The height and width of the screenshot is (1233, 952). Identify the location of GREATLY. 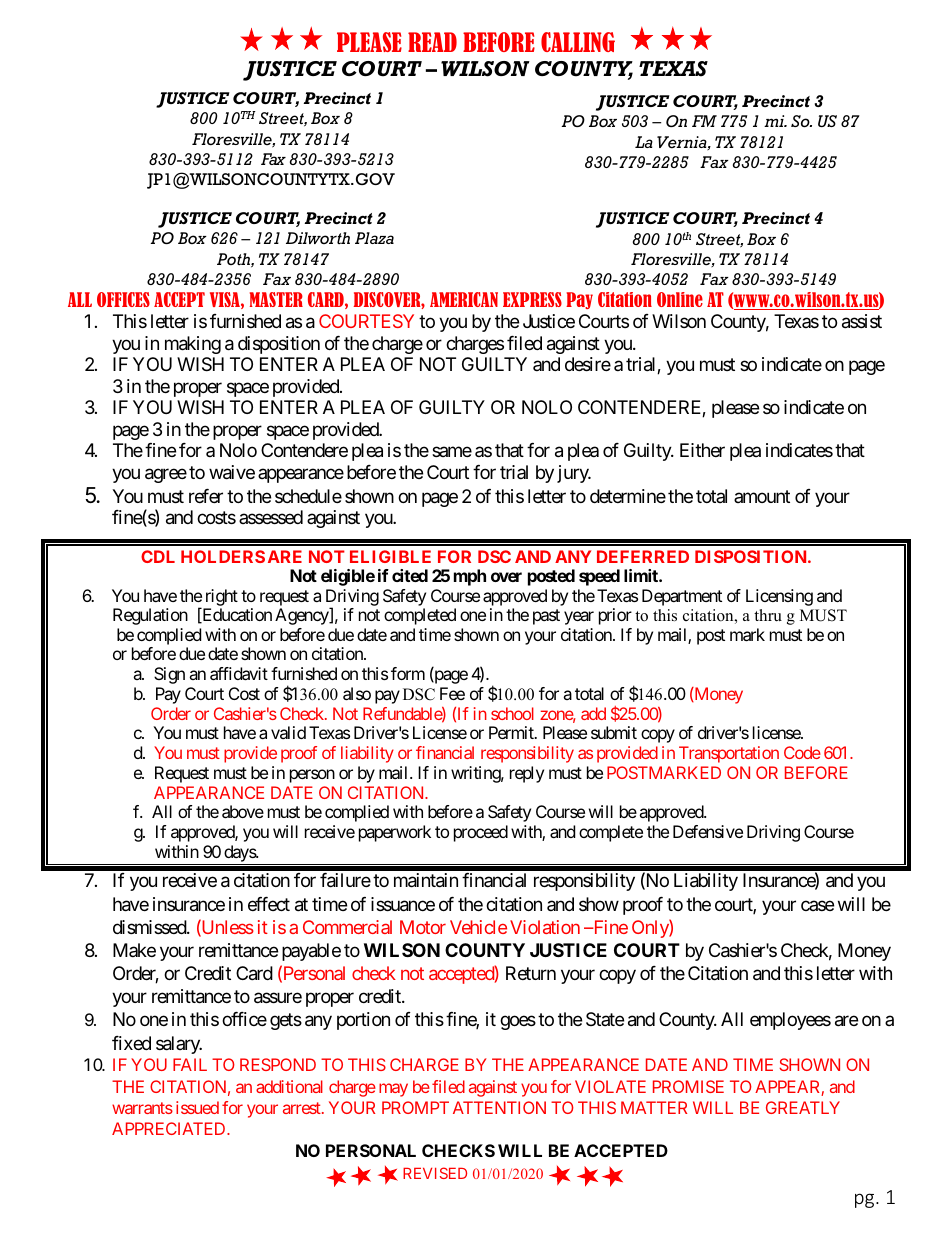
(803, 1107).
